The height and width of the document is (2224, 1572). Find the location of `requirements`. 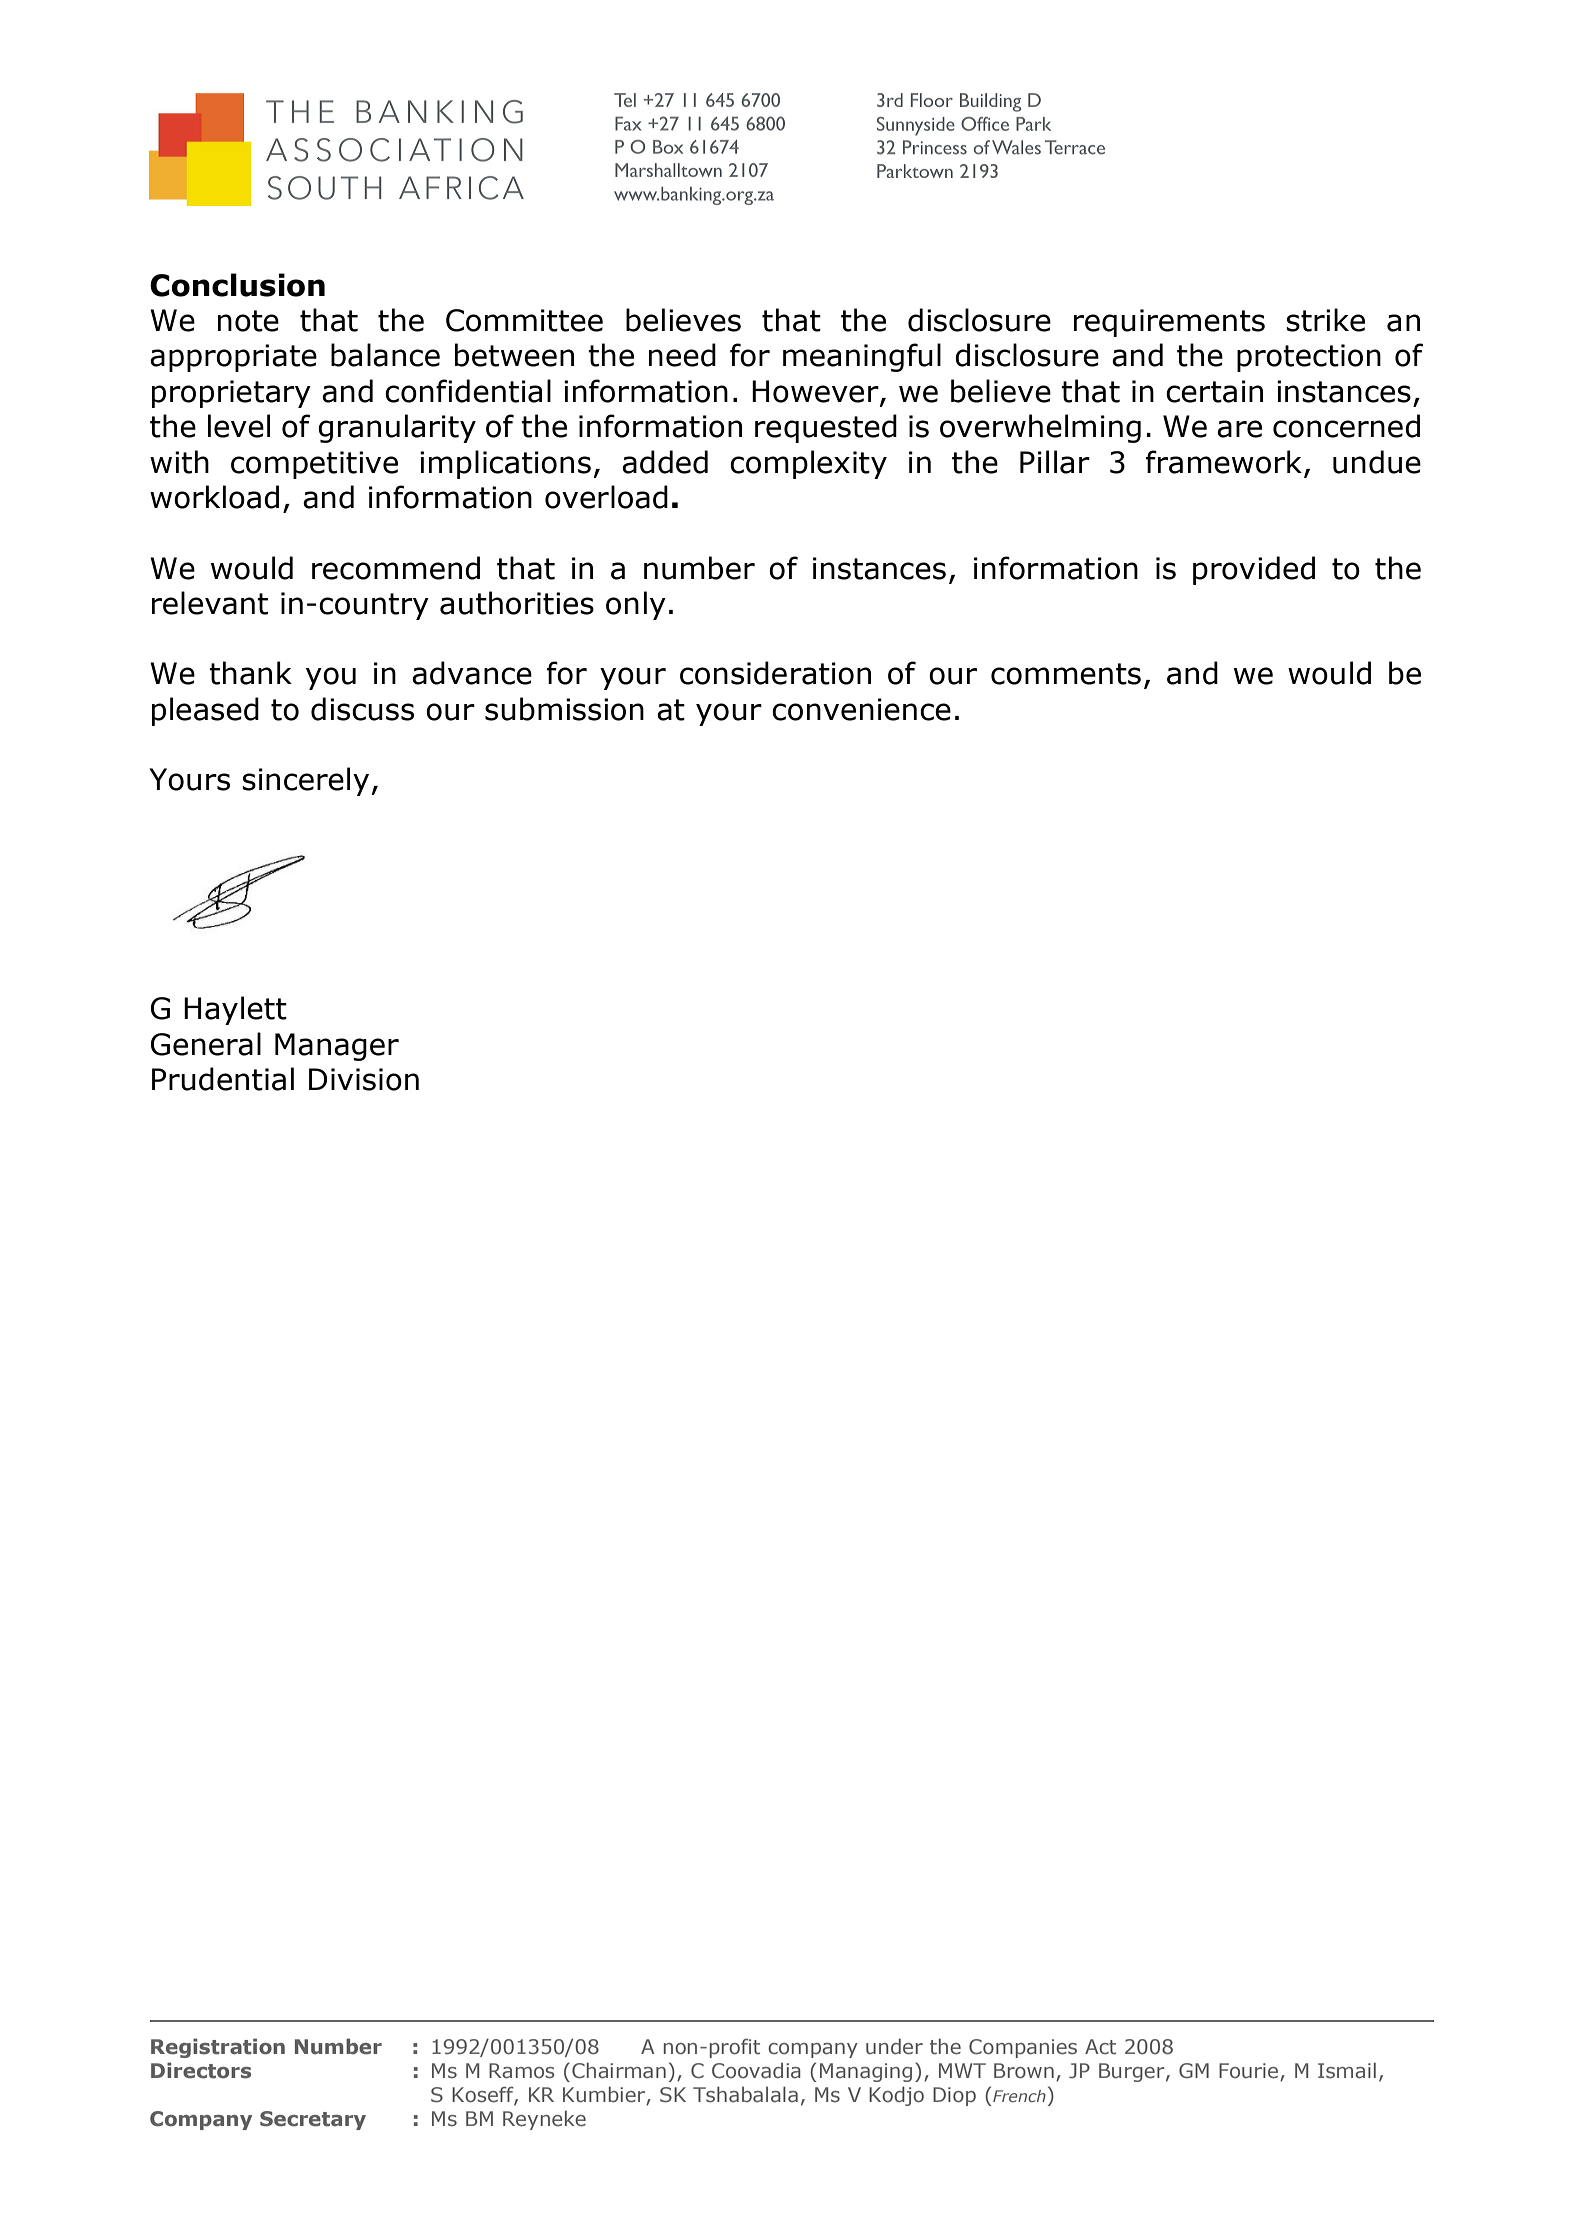

requirements is located at coordinates (1169, 323).
